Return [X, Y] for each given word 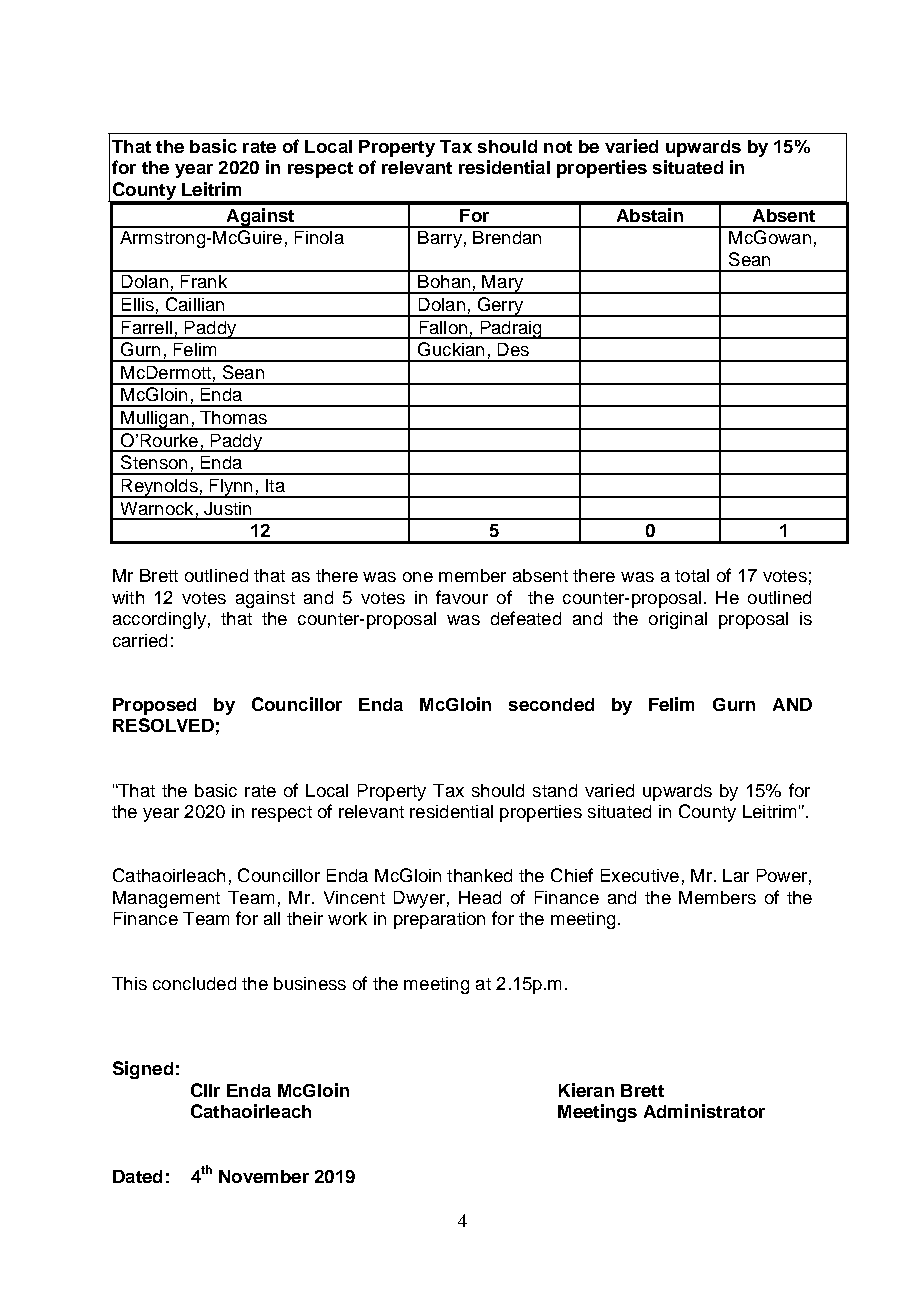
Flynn [231, 488]
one [418, 577]
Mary [503, 284]
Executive [640, 875]
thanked [479, 875]
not [558, 147]
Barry [440, 239]
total [692, 575]
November [264, 1176]
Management [166, 899]
